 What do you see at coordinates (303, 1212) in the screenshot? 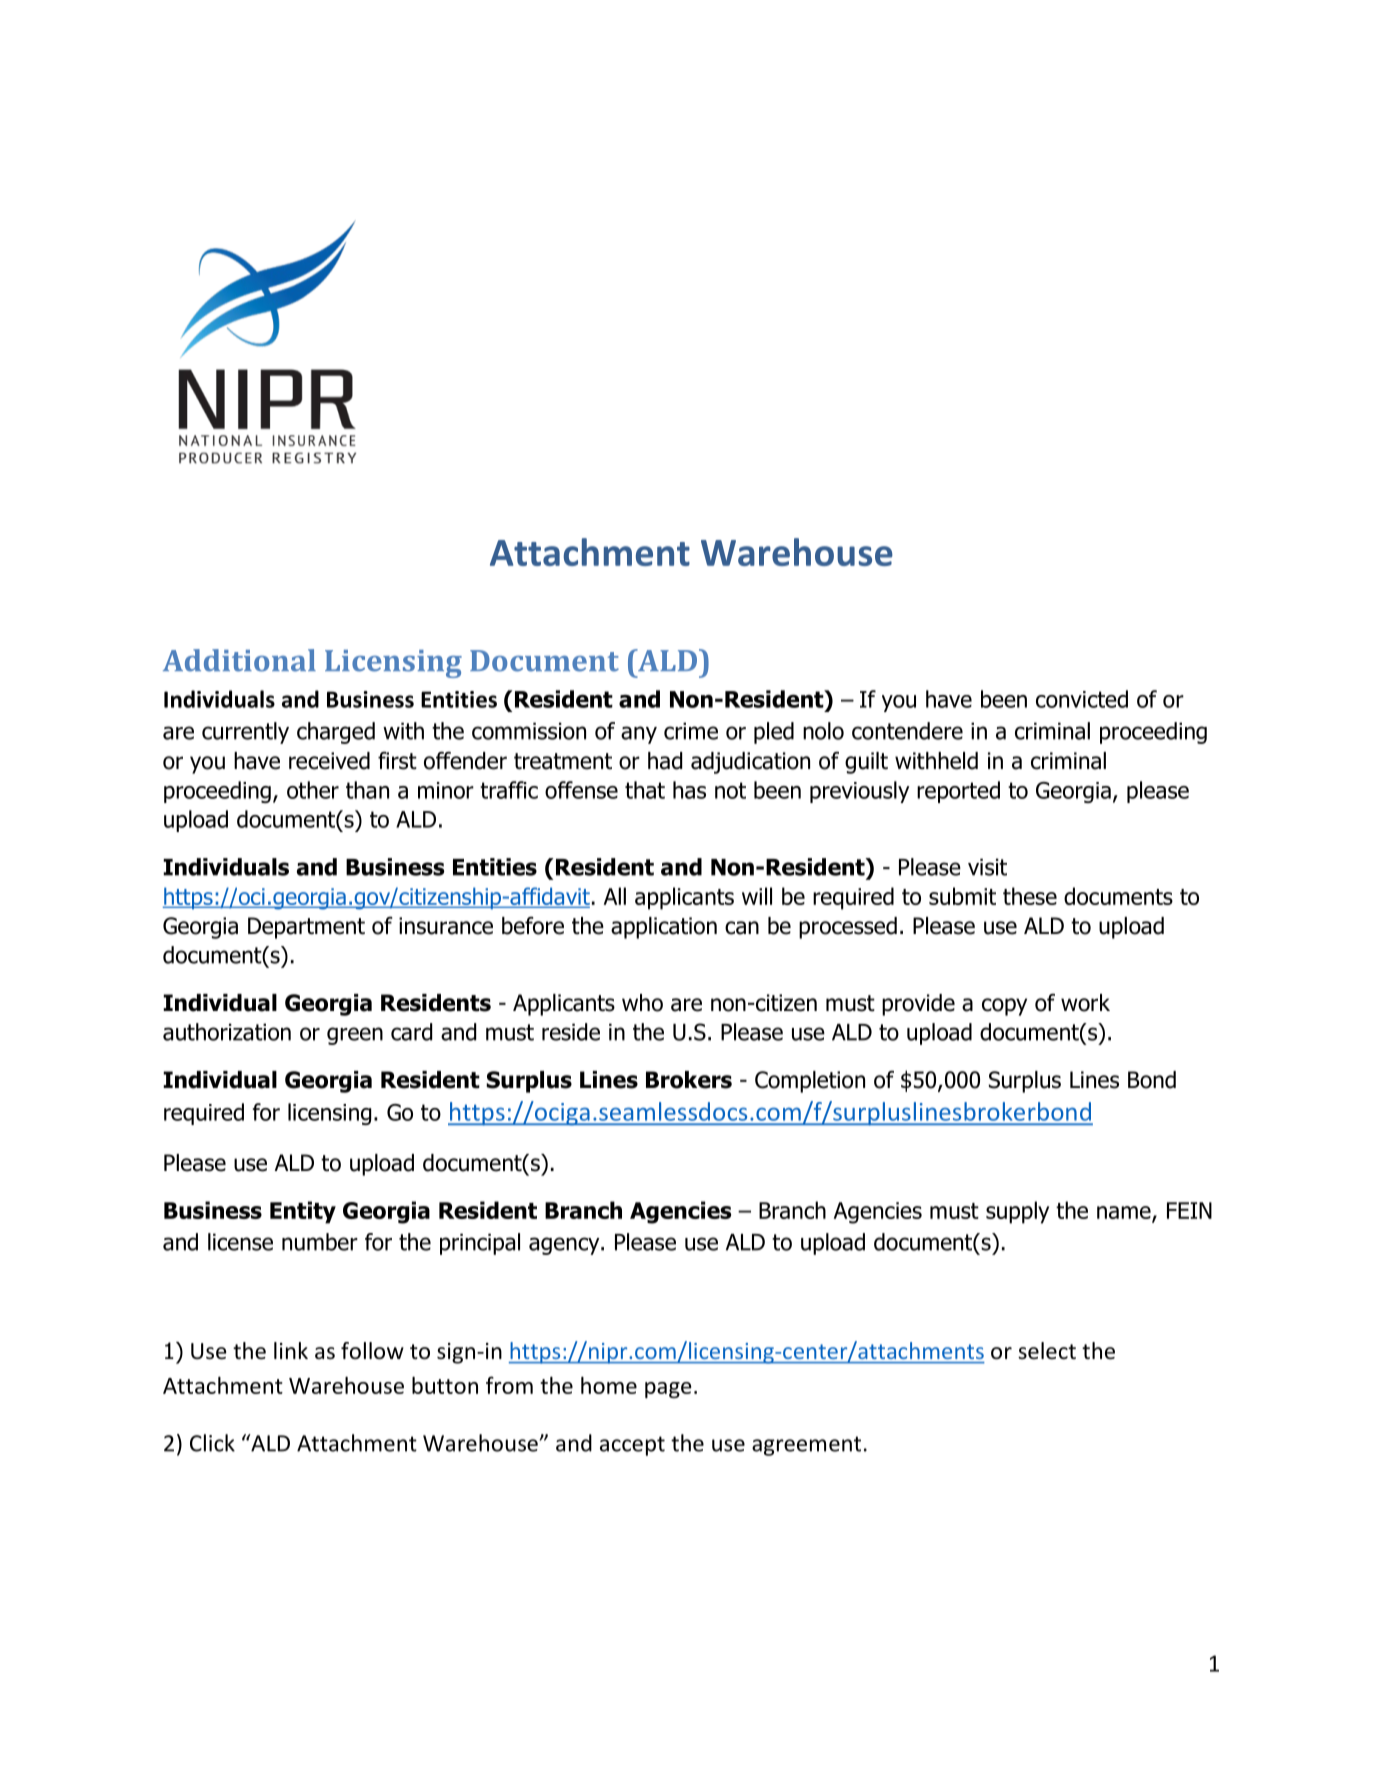
I see `Entity` at bounding box center [303, 1212].
